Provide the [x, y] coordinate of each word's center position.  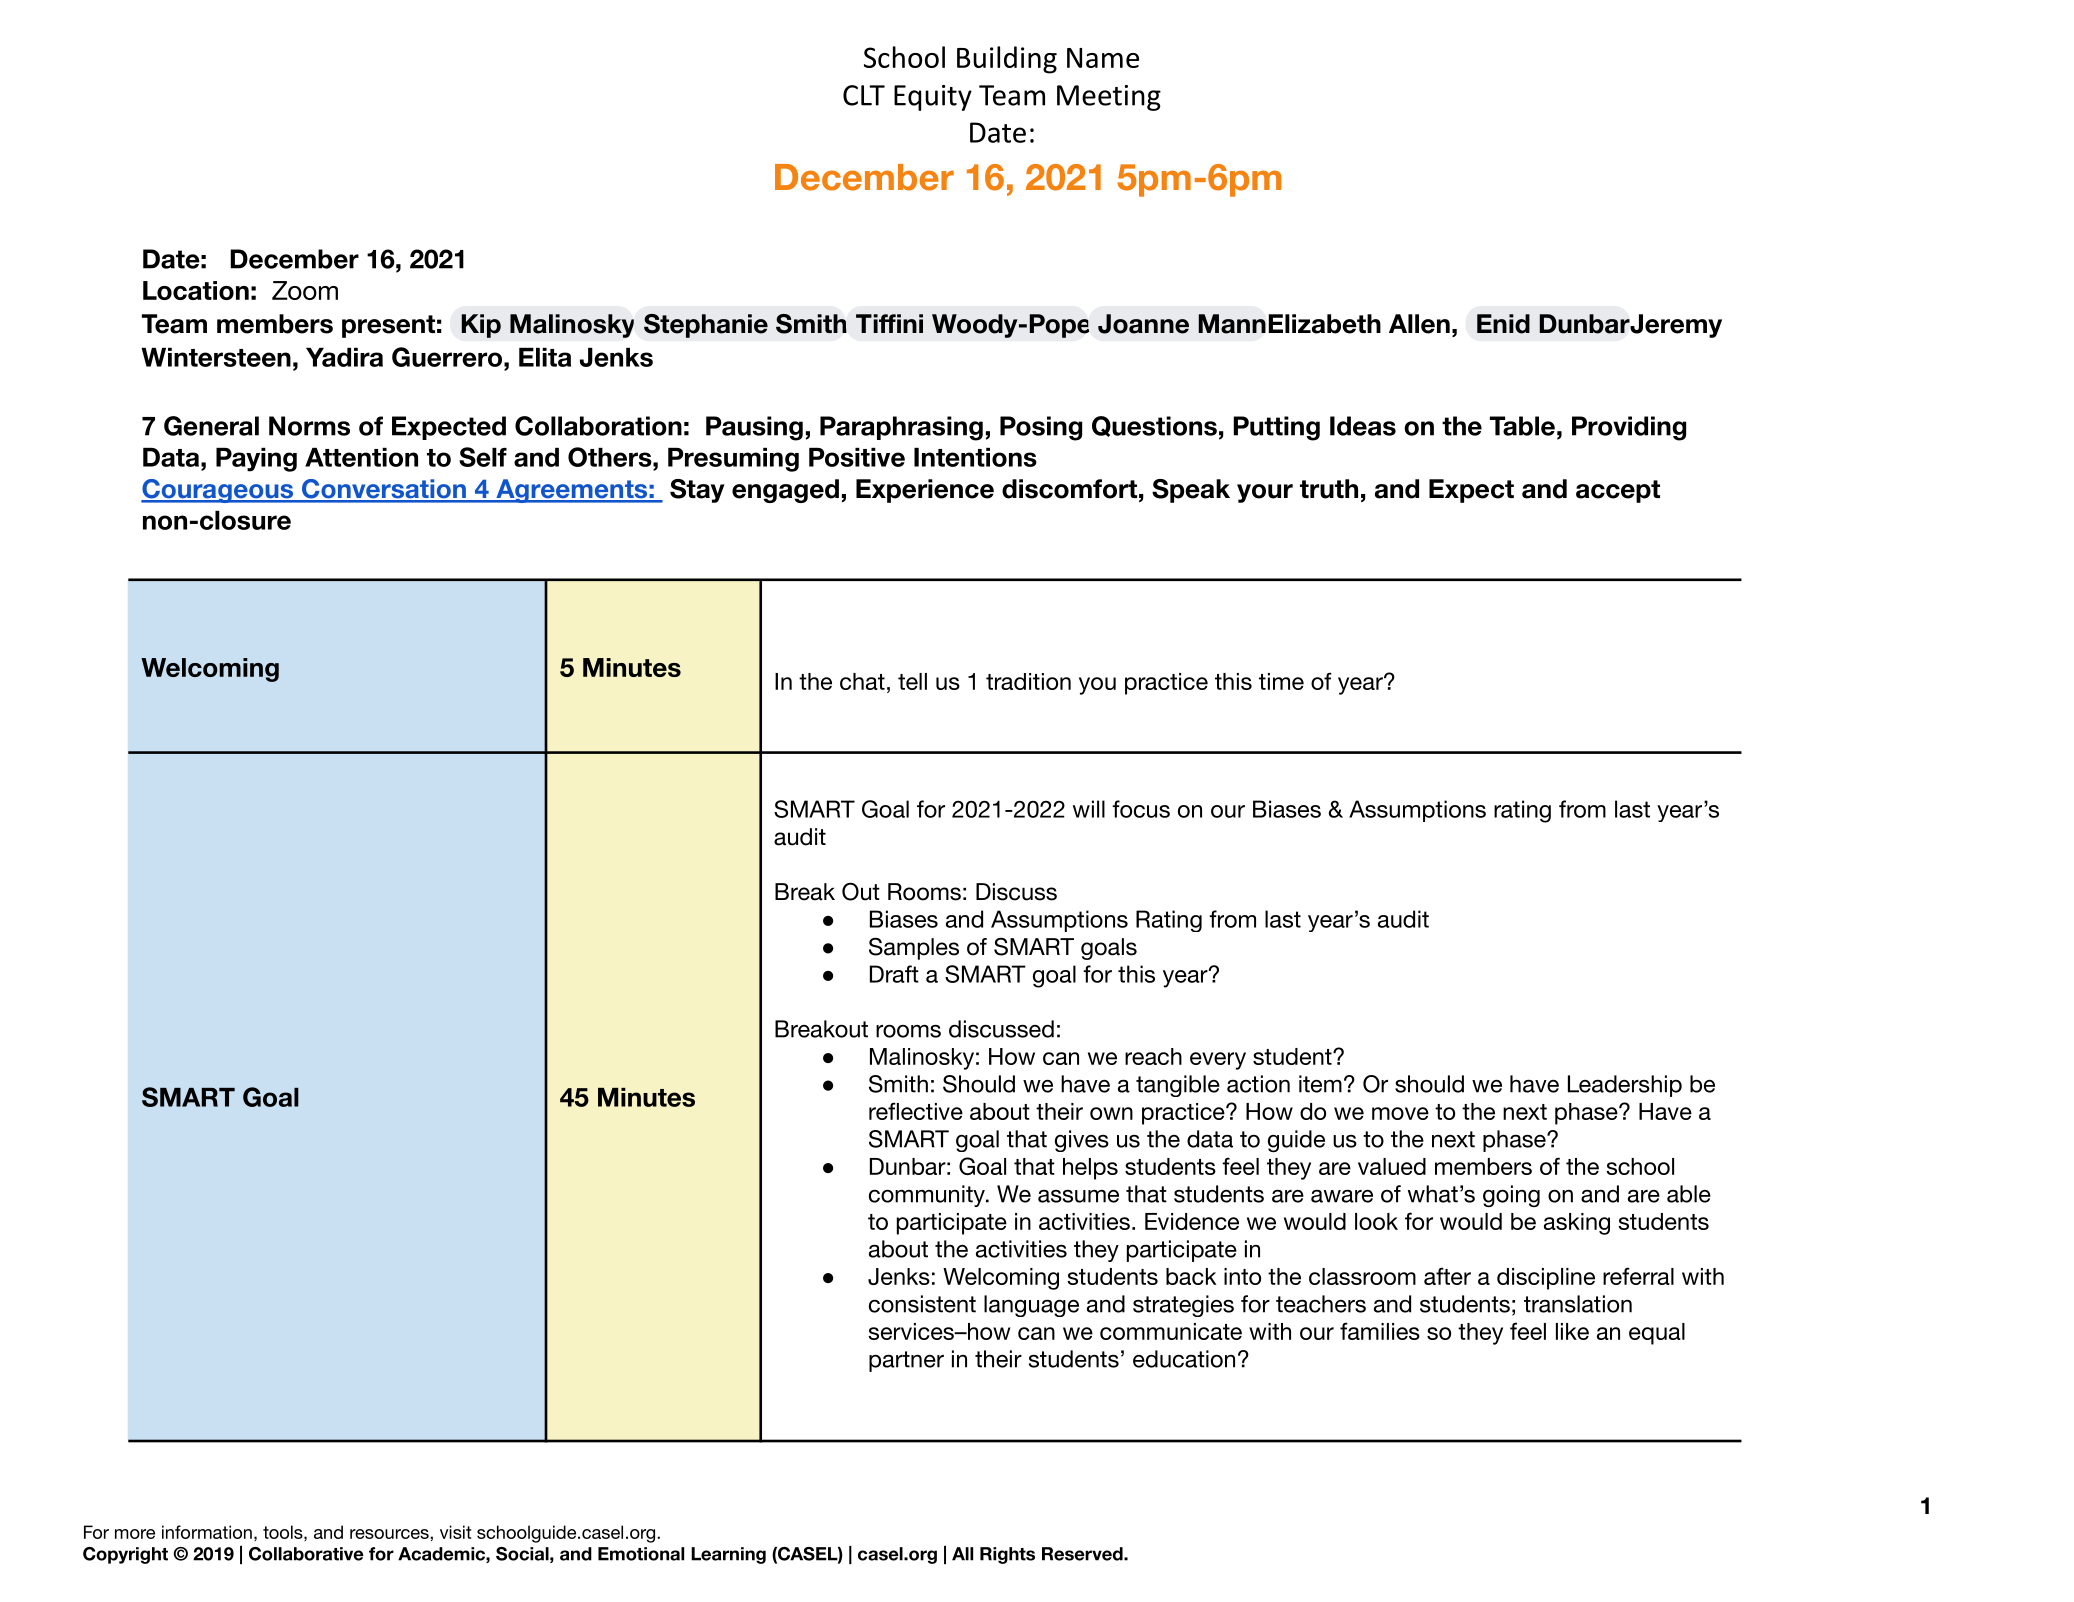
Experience [925, 491]
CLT [864, 95]
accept [1618, 491]
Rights [1007, 1555]
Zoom [305, 290]
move [1400, 1113]
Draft [894, 974]
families [1380, 1331]
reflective [916, 1111]
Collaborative [306, 1554]
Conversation [384, 490]
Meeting [1109, 98]
